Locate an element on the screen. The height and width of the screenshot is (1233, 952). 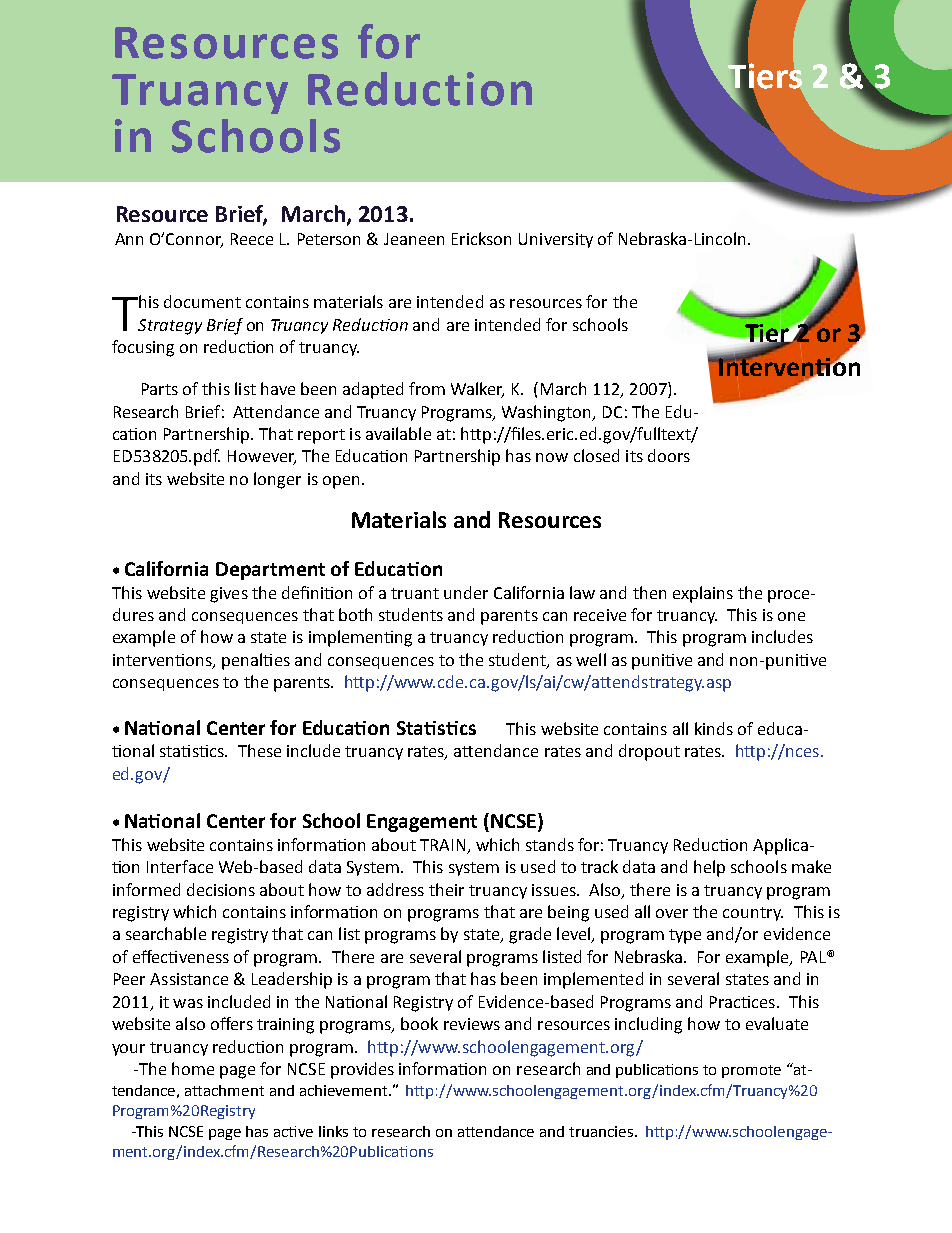
well is located at coordinates (591, 659).
